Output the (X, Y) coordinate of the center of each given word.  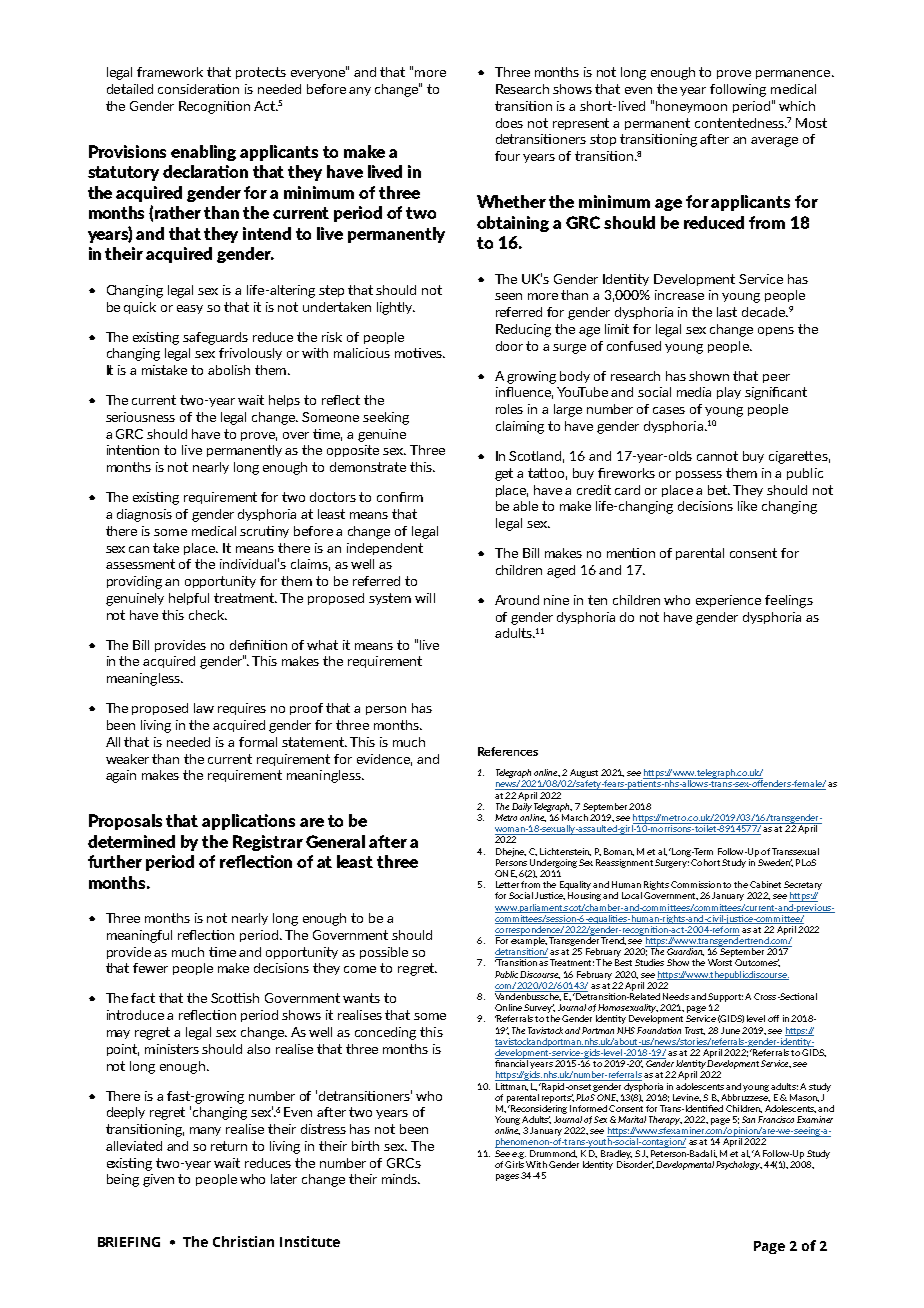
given (158, 1180)
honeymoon (691, 107)
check (207, 615)
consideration (198, 89)
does (509, 123)
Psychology (739, 1165)
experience (728, 601)
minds (400, 1179)
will (425, 598)
